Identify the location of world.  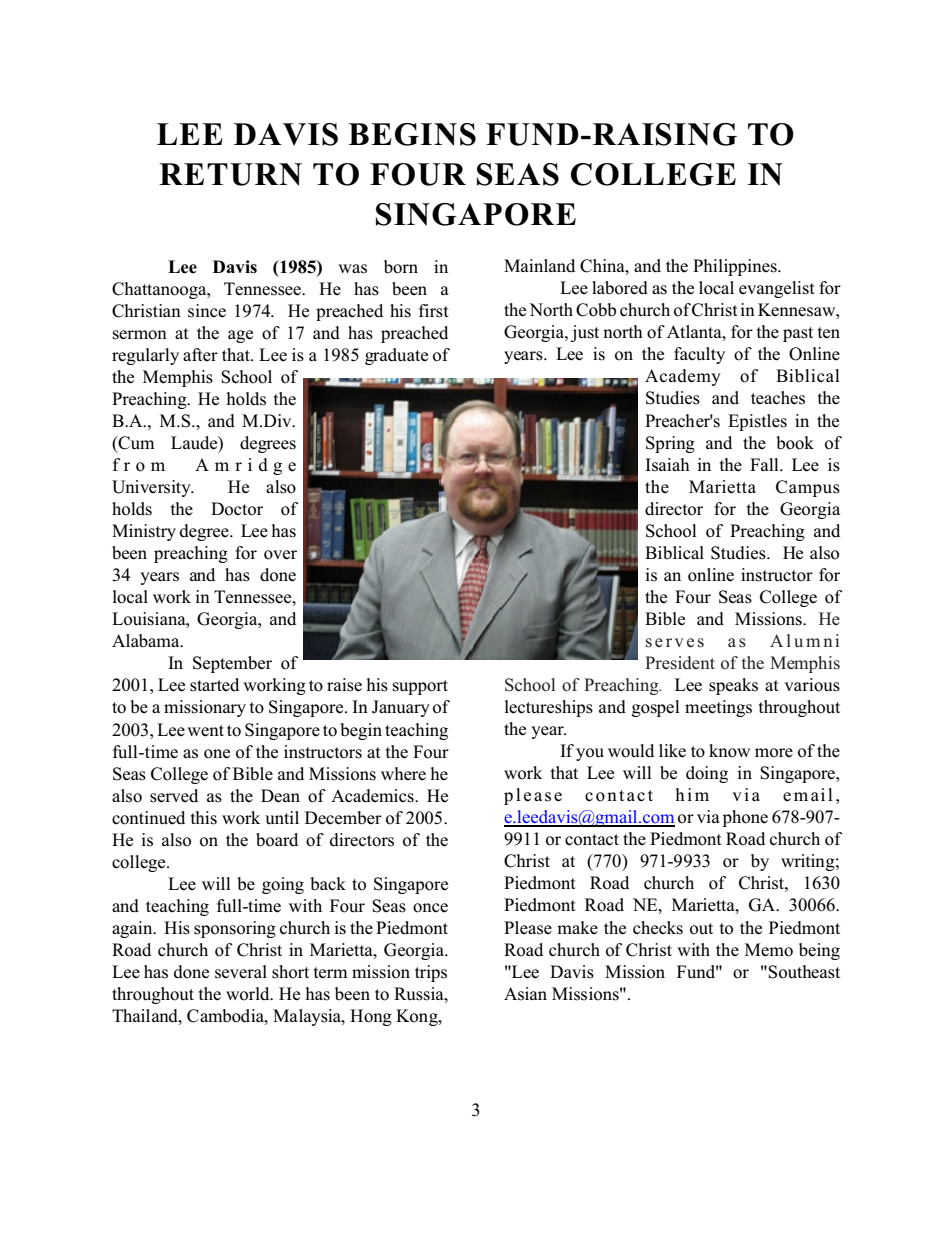
(249, 994).
